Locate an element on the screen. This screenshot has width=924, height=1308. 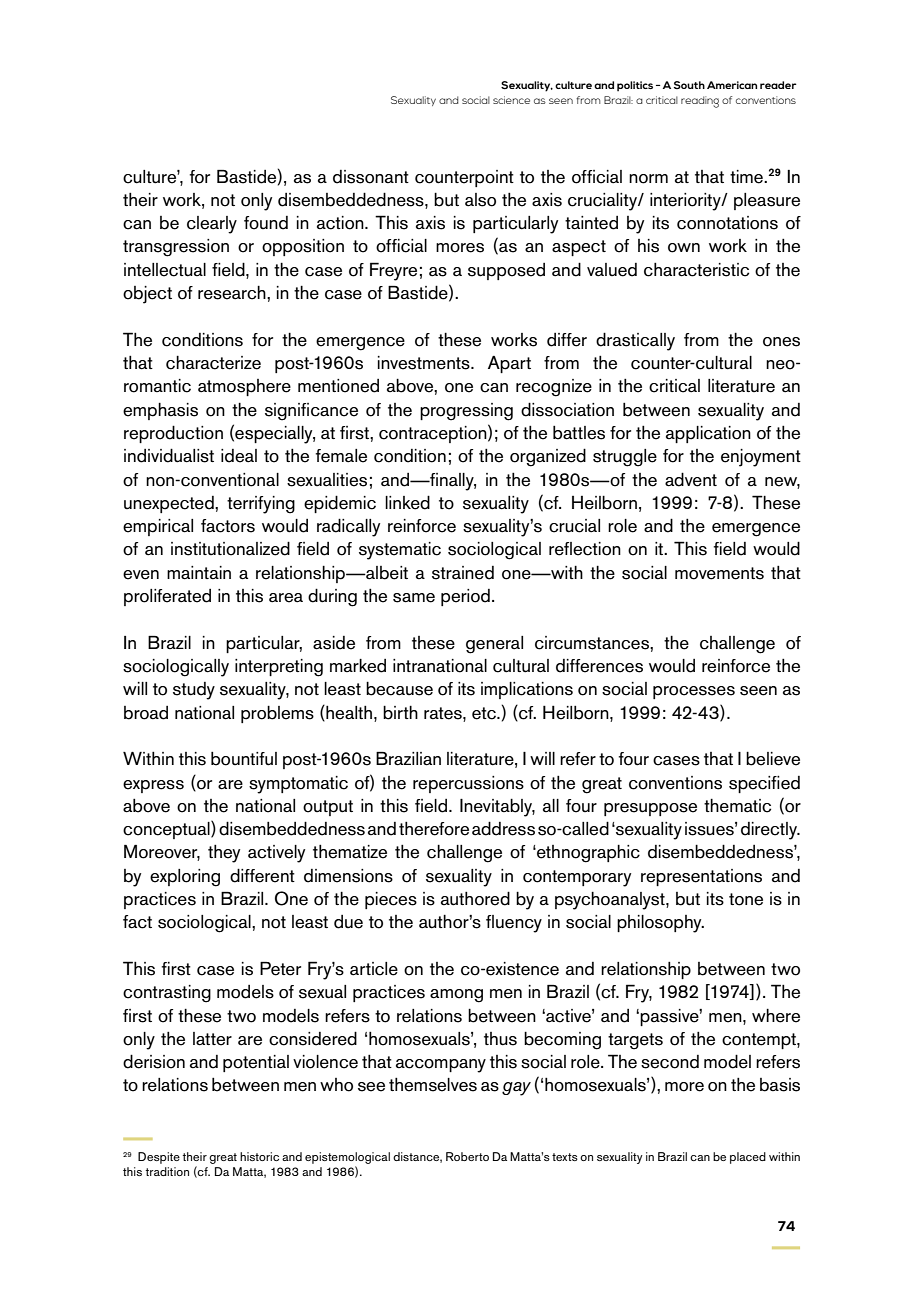
reading is located at coordinates (700, 102).
